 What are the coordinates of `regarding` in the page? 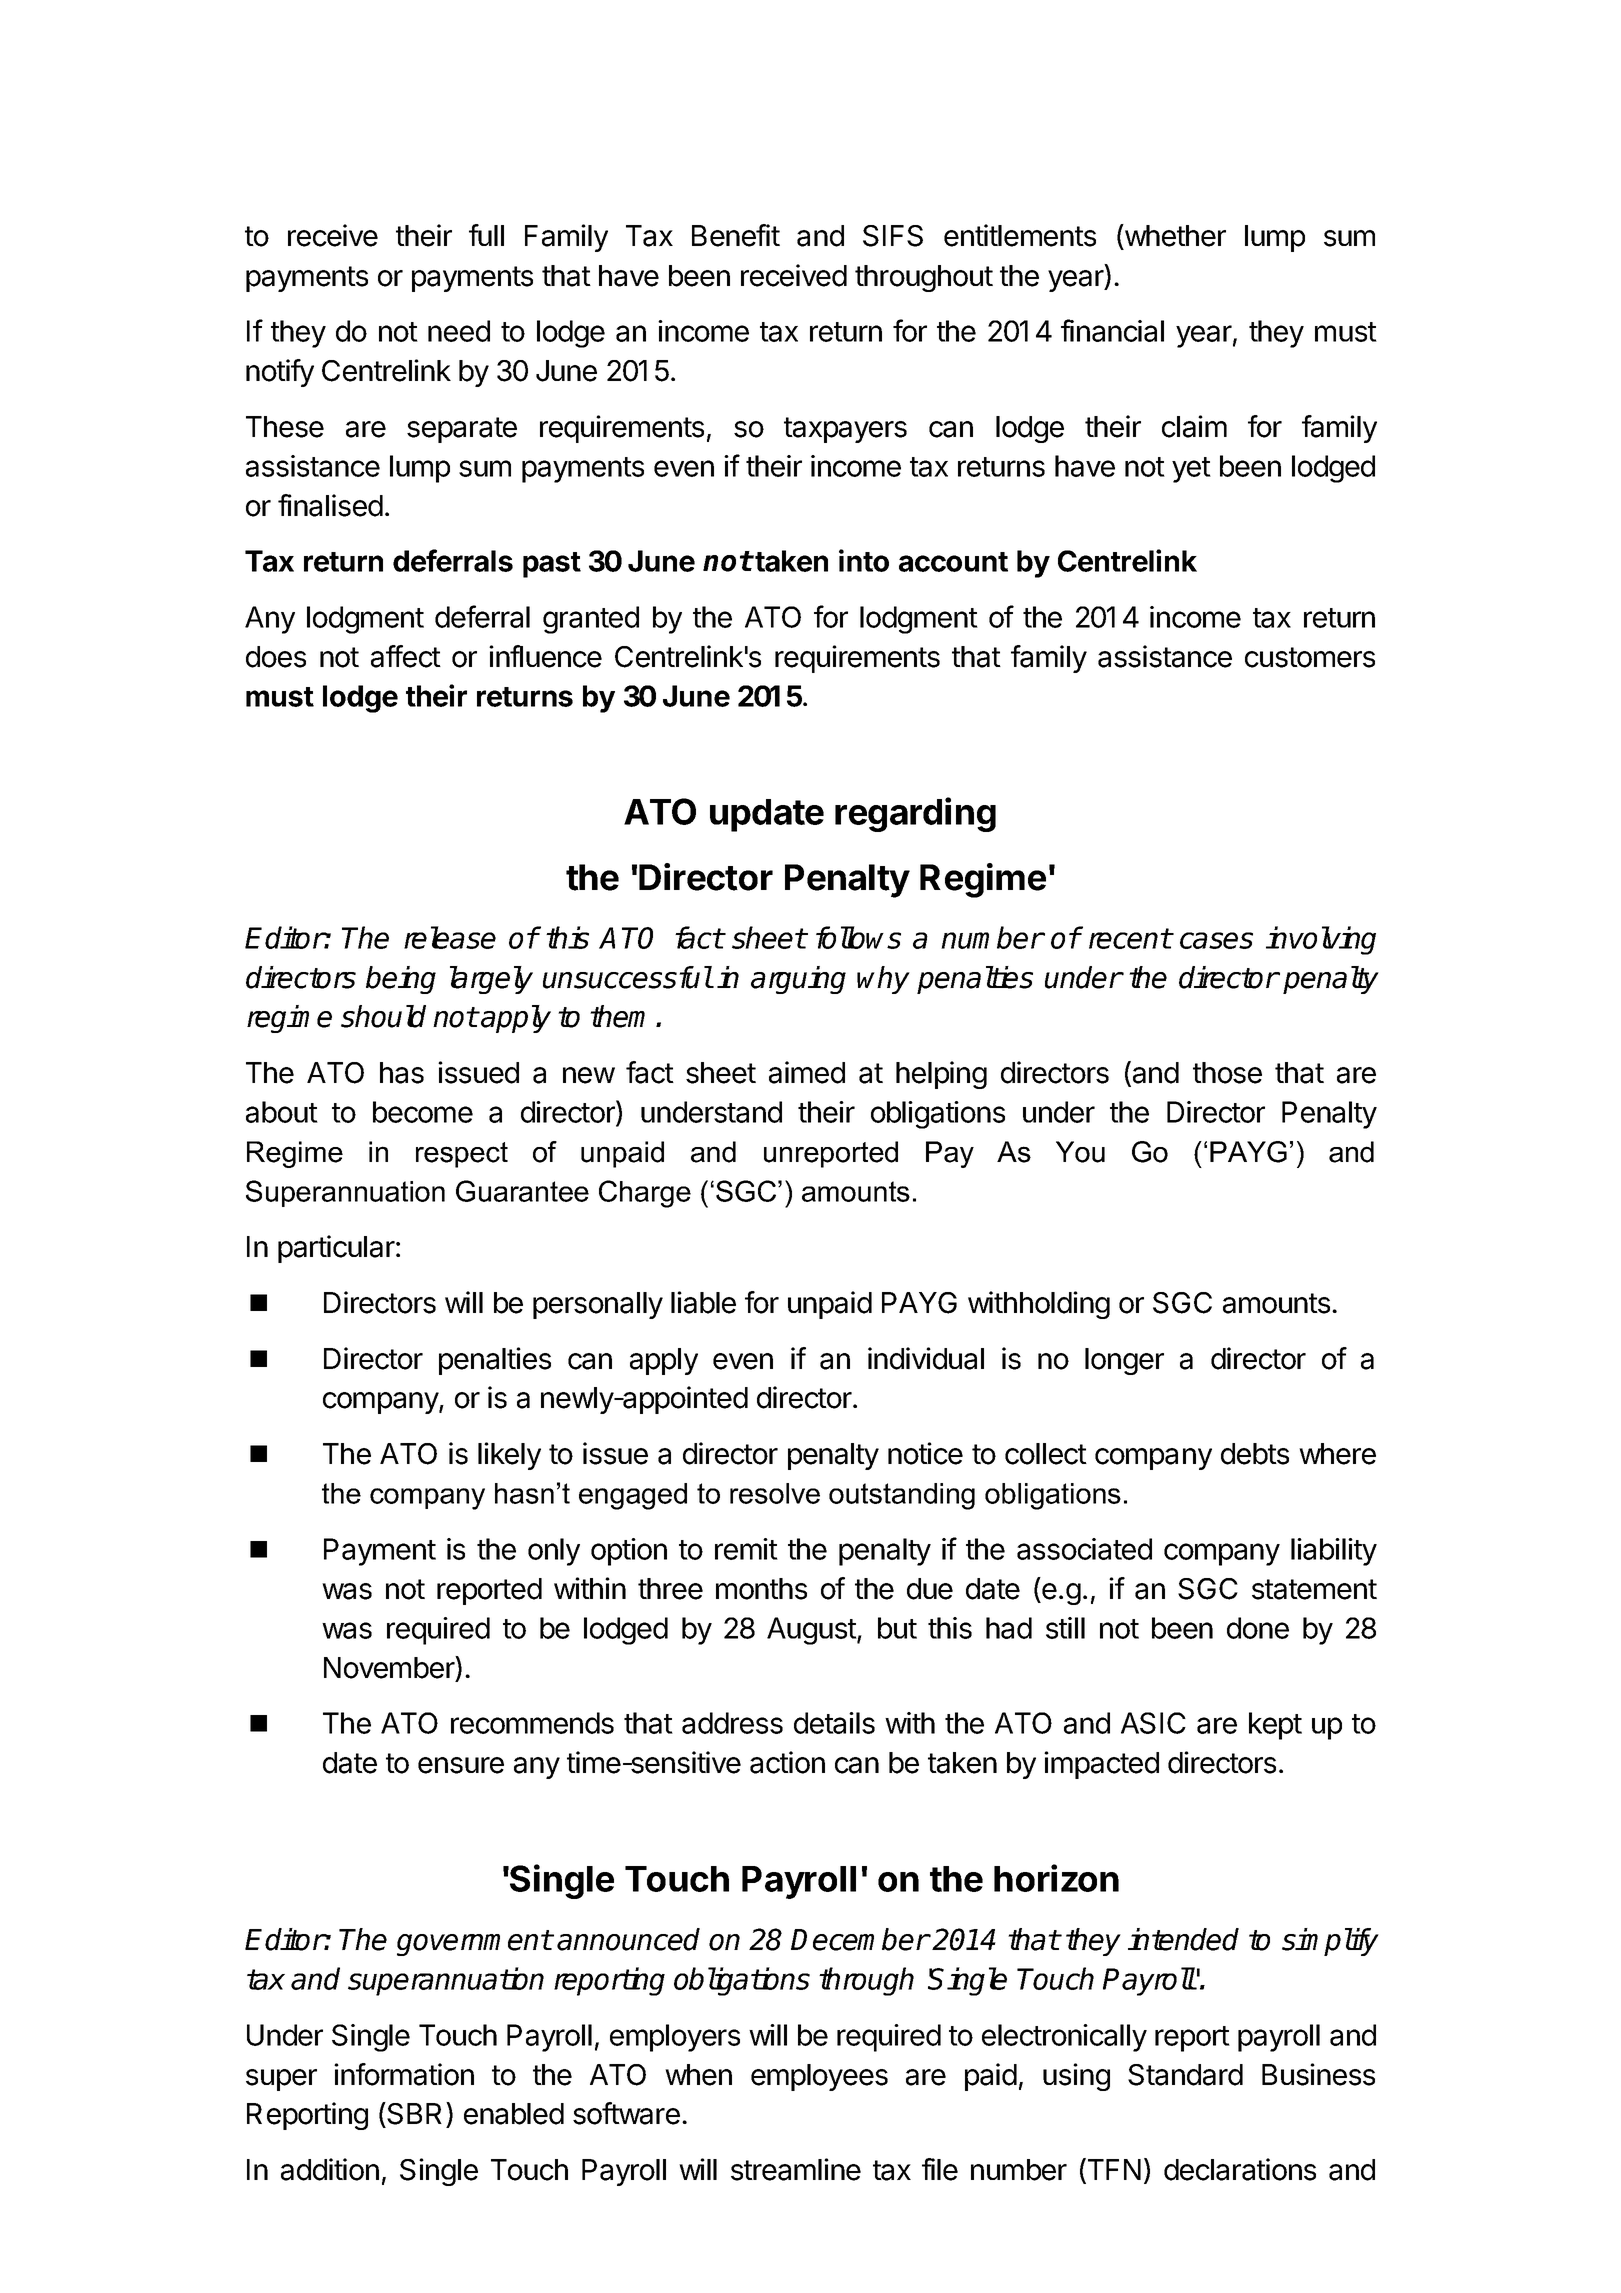 It's located at (915, 814).
